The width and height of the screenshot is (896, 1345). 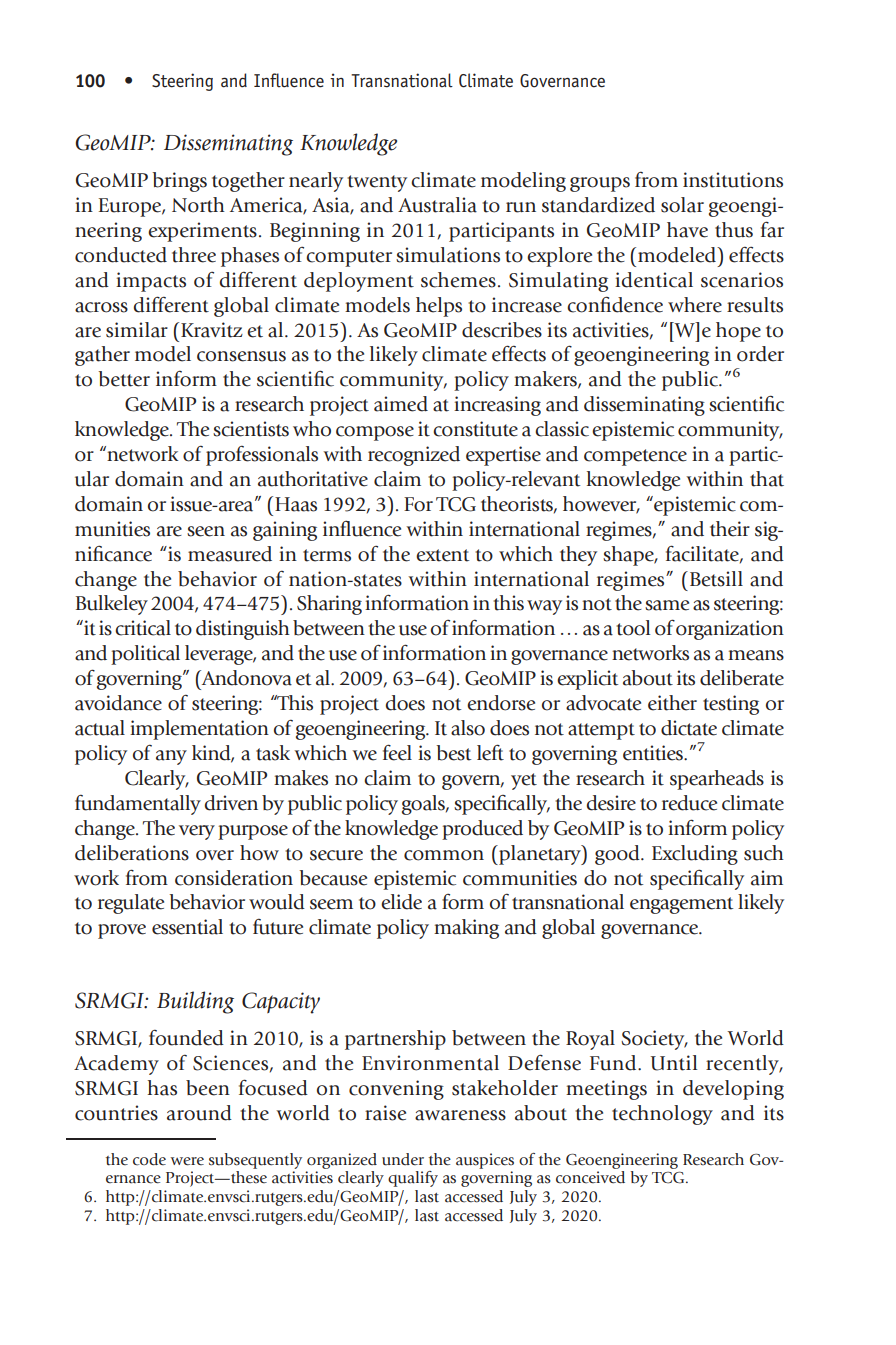 I want to click on either, so click(x=672, y=703).
